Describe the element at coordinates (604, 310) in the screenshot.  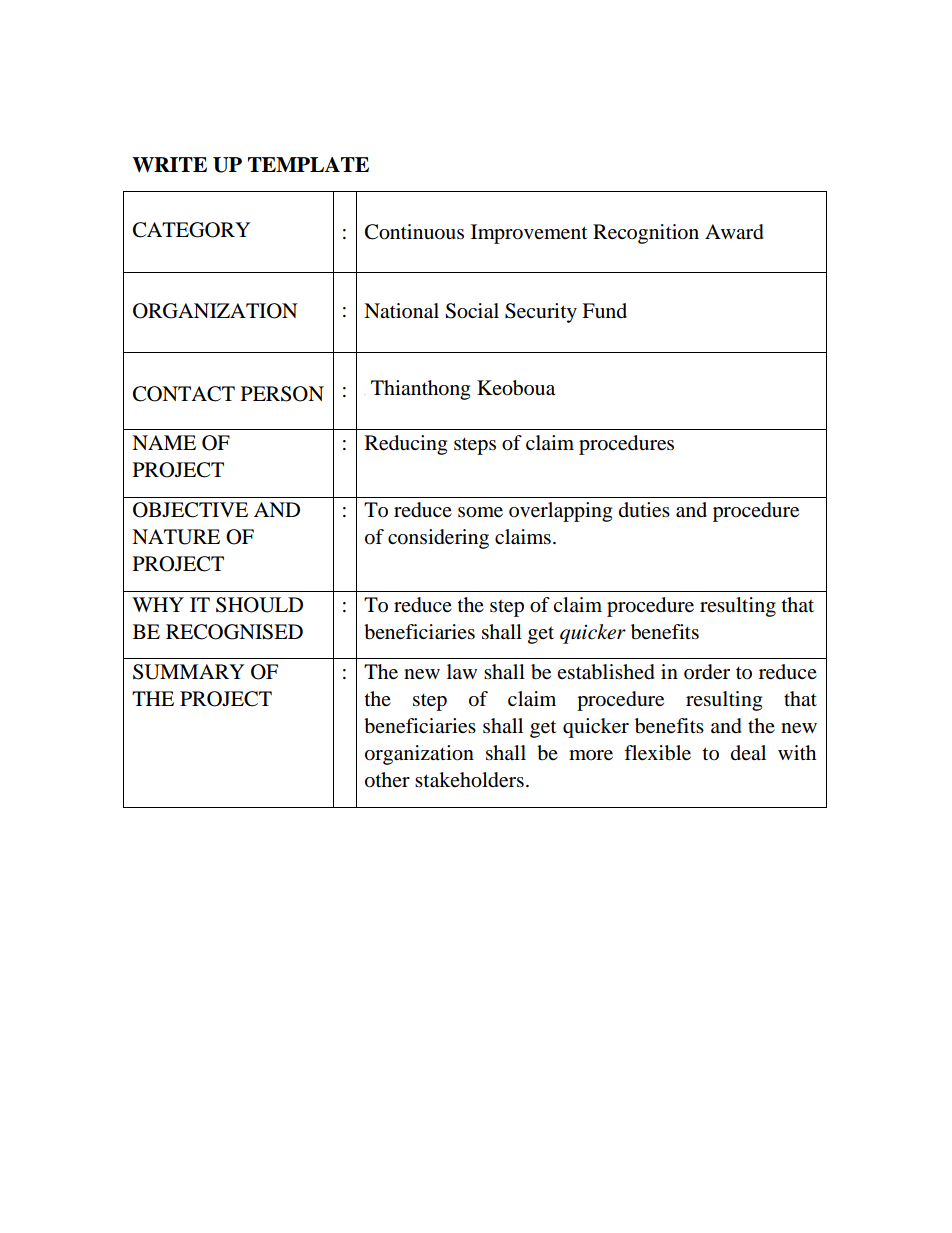
I see `Fund` at that location.
